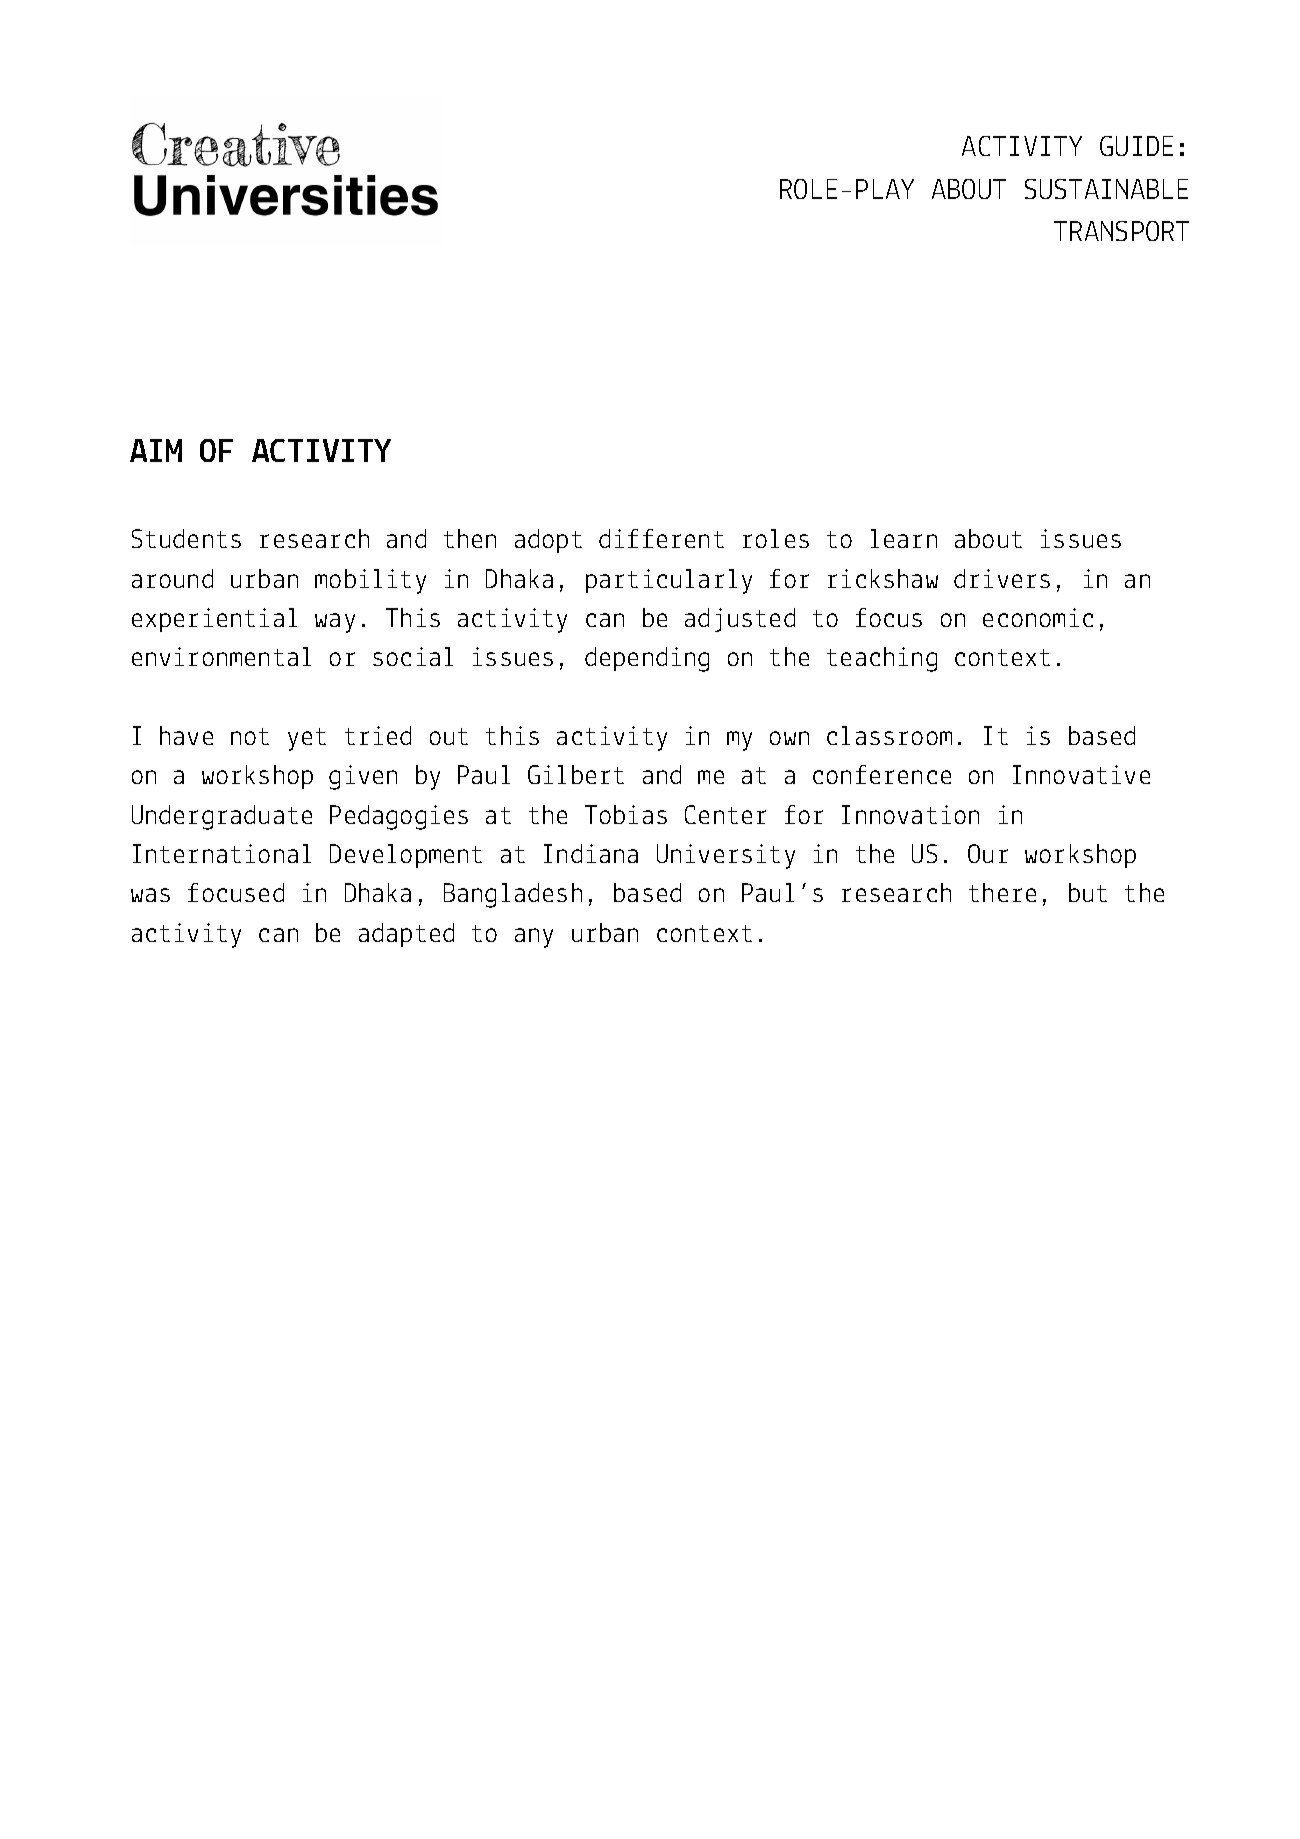 This image has width=1300, height=1839. What do you see at coordinates (647, 659) in the image?
I see `depending` at bounding box center [647, 659].
